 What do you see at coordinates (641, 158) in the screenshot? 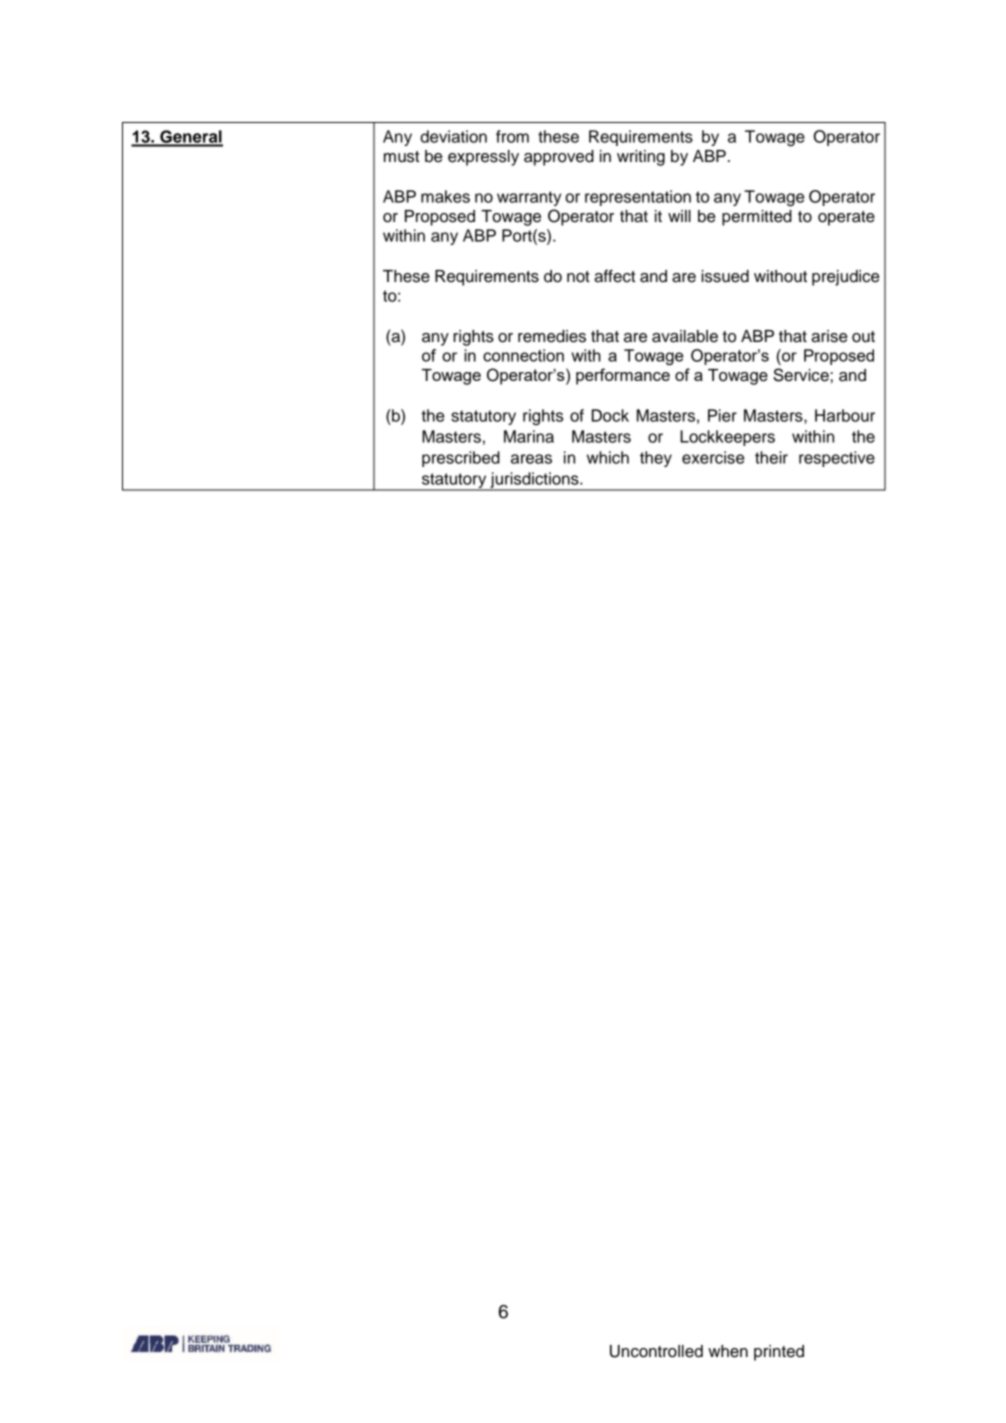
I see `writing` at bounding box center [641, 158].
